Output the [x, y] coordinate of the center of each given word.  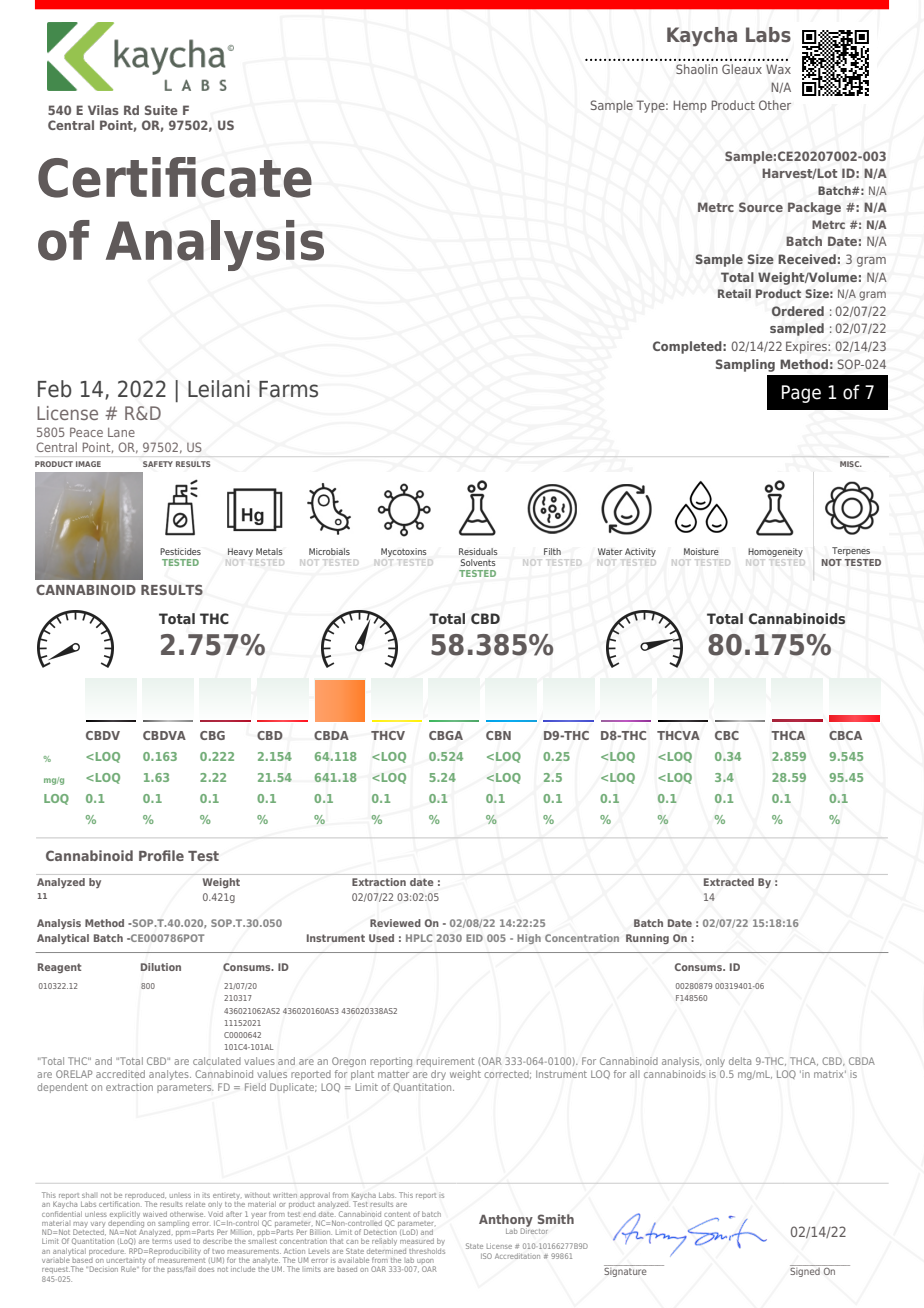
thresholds [427, 1249]
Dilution [161, 967]
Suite [161, 110]
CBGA [446, 735]
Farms [288, 389]
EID [474, 938]
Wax [778, 69]
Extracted [729, 882]
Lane [121, 432]
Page [801, 394]
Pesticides [180, 551]
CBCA [845, 735]
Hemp [690, 106]
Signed [806, 1271]
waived [155, 1214]
